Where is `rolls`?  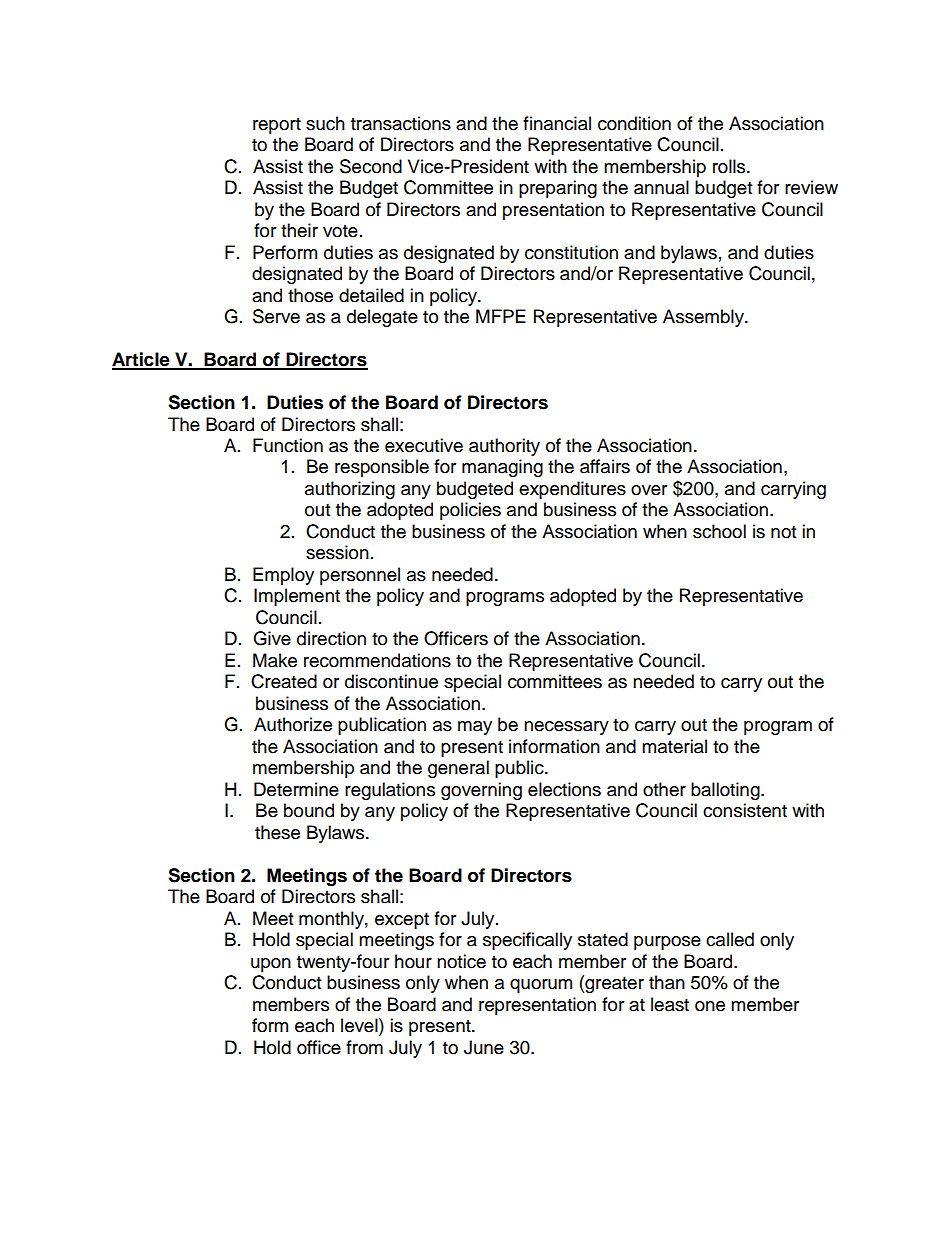 rolls is located at coordinates (730, 166).
